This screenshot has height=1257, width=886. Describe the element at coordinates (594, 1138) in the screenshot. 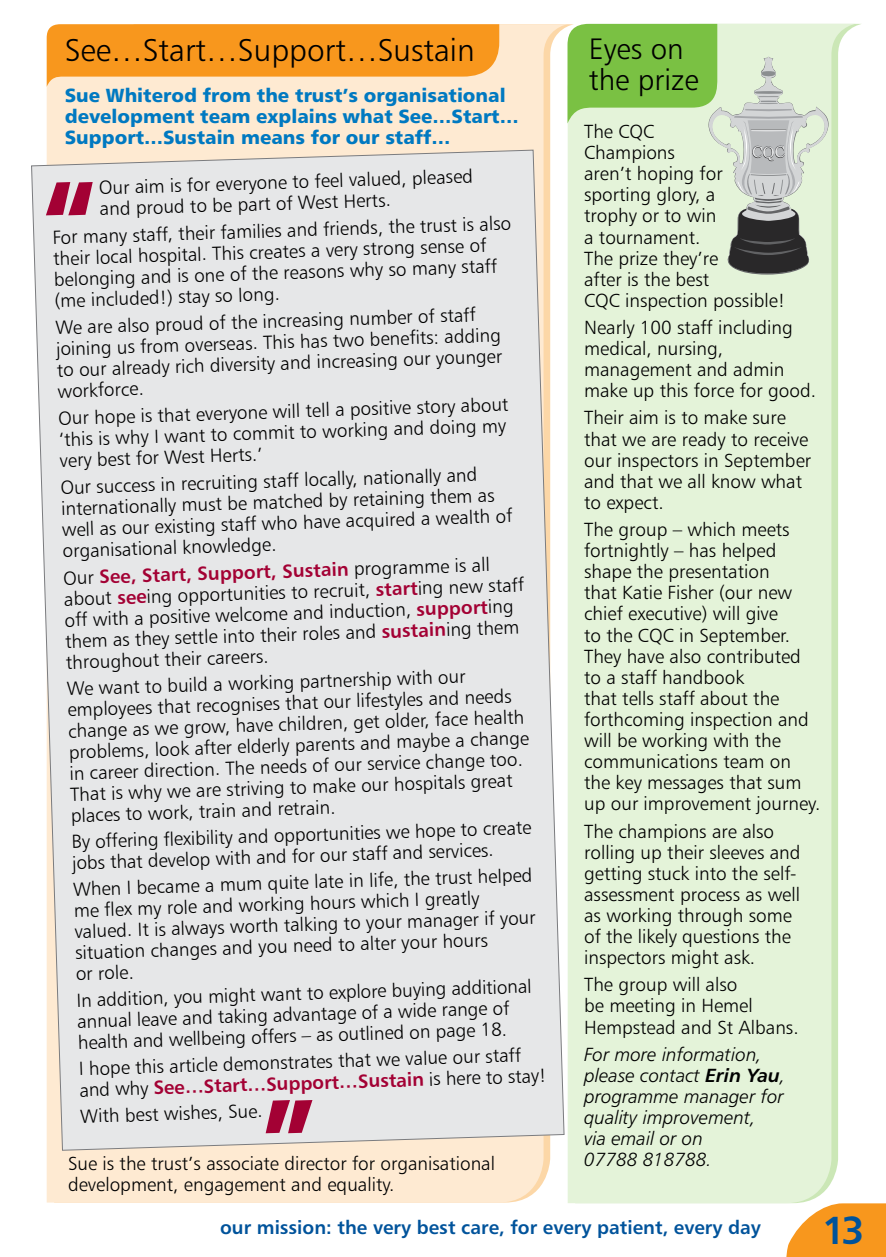

I see `via` at that location.
